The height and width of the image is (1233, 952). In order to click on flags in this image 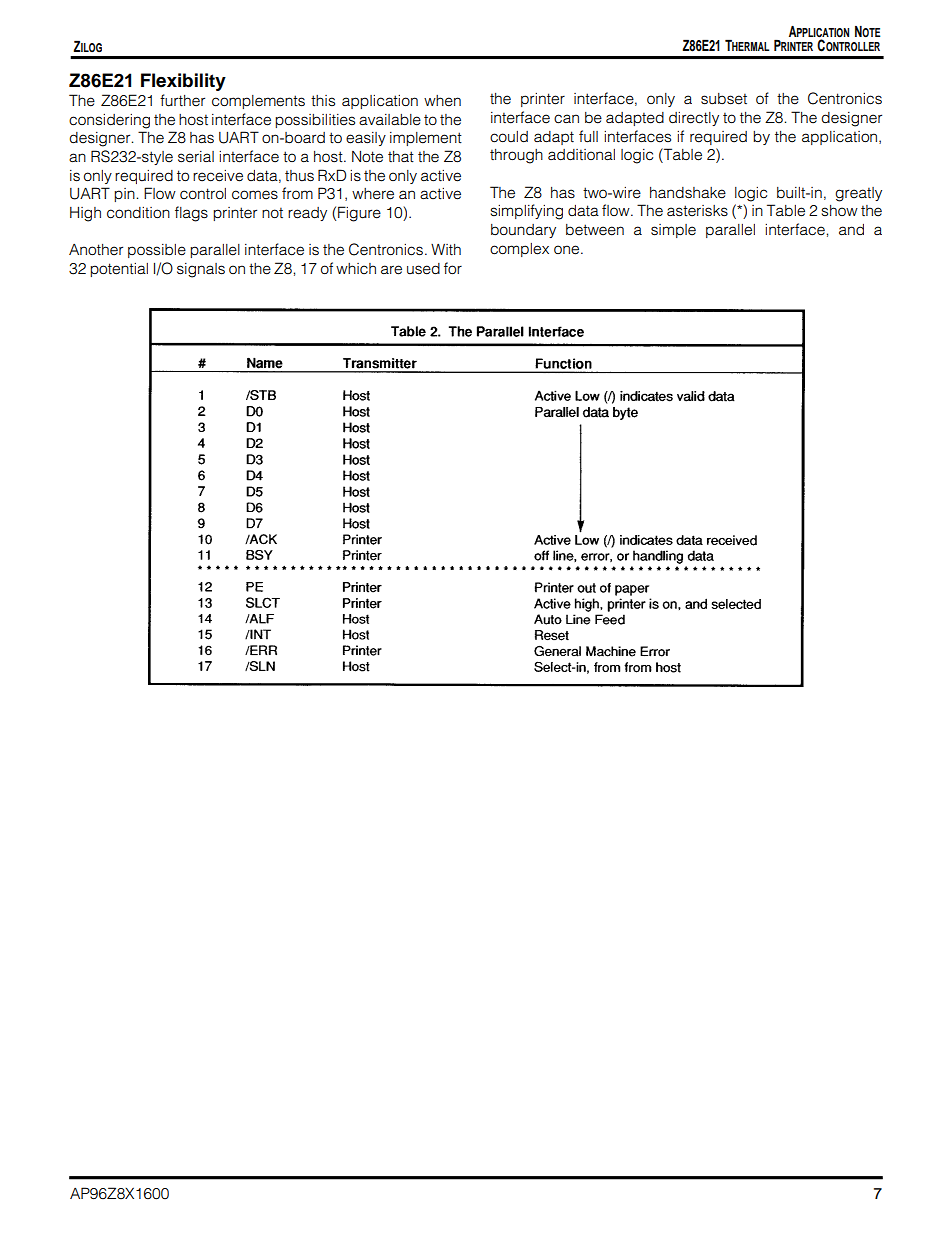, I will do `click(191, 214)`.
